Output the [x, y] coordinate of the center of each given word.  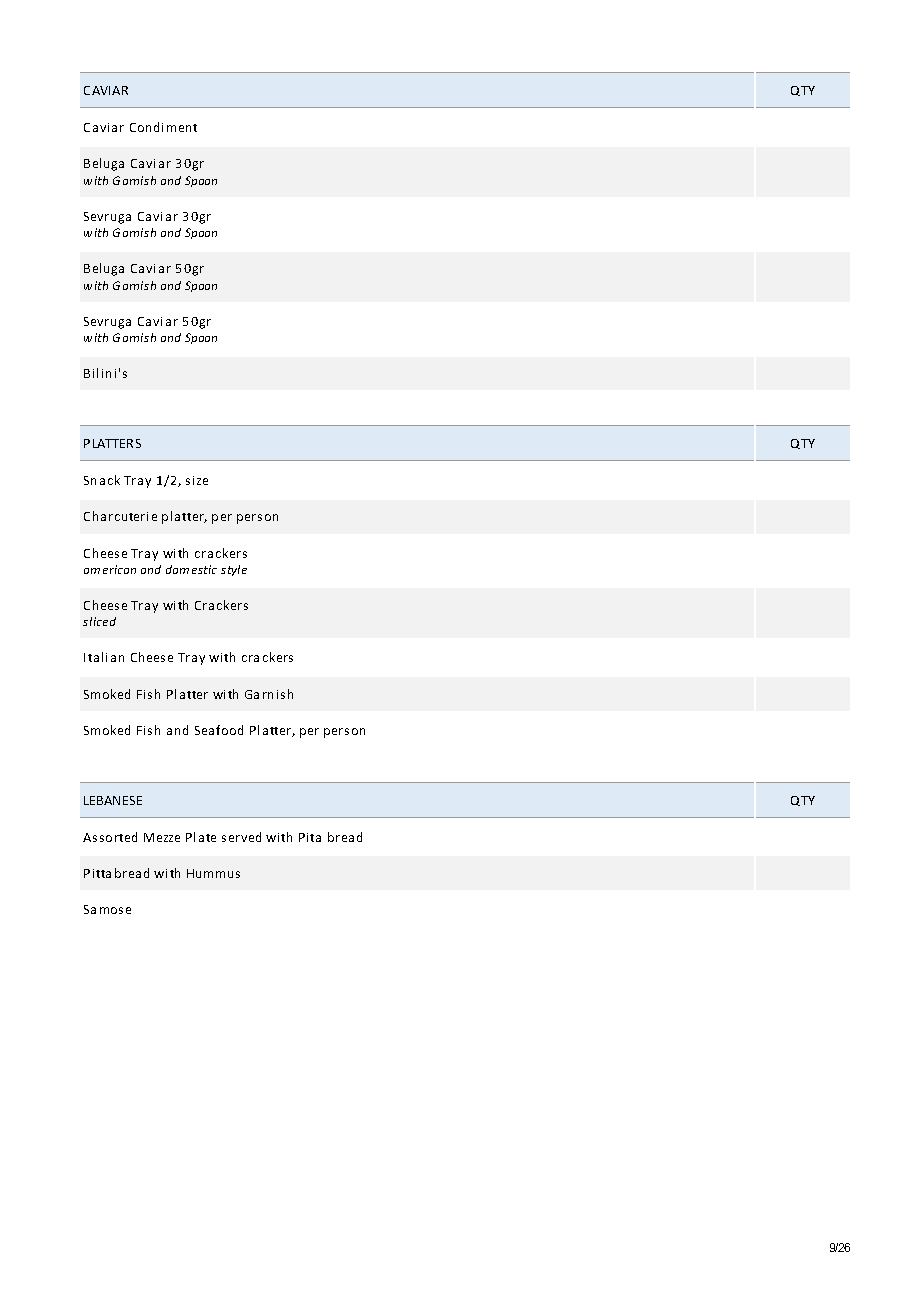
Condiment [163, 127]
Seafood [219, 730]
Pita [310, 837]
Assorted [110, 837]
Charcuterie [120, 516]
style [234, 570]
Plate [201, 837]
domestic [191, 569]
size [197, 480]
